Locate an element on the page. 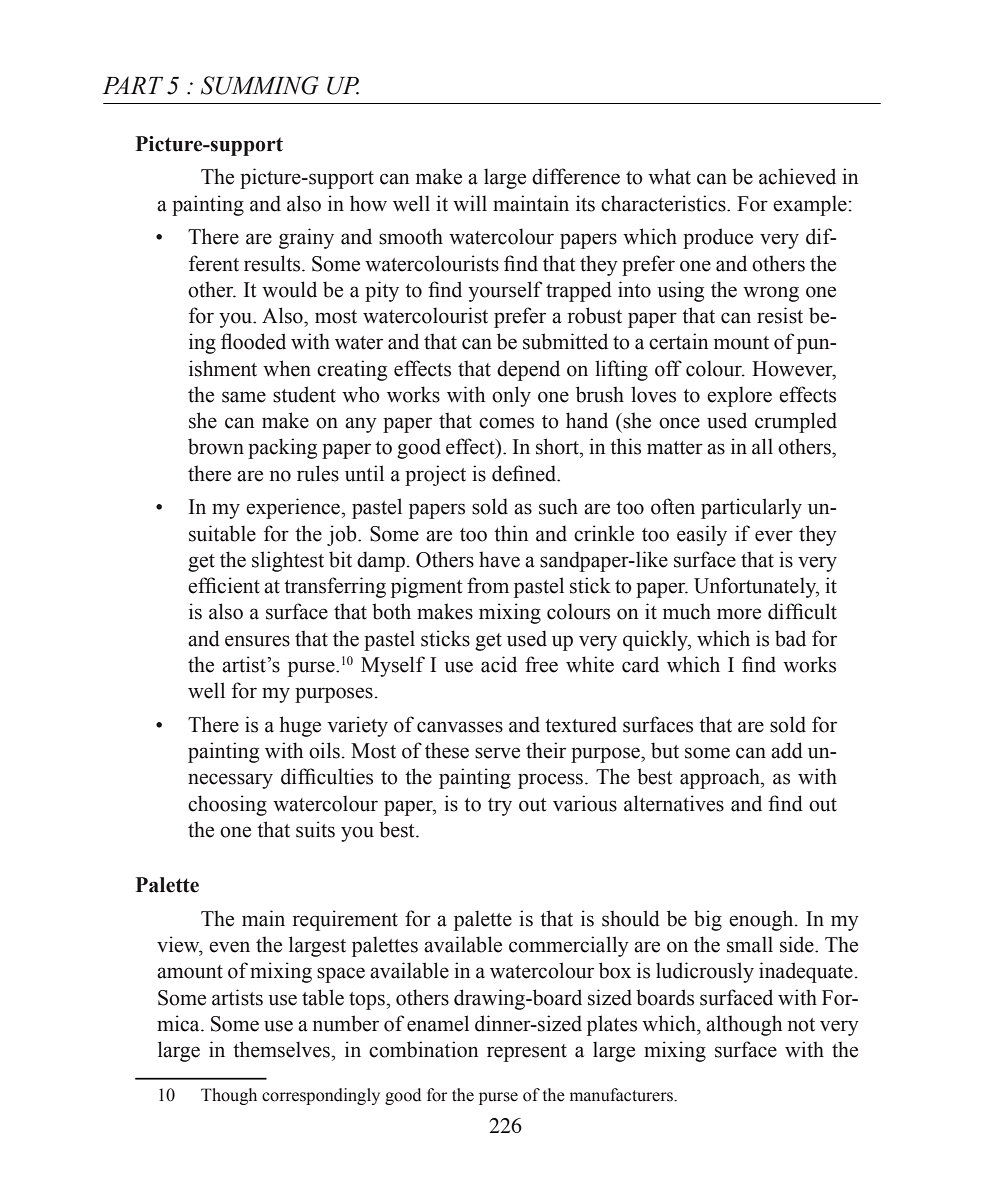 This image has height=1204, width=984. packing is located at coordinates (282, 448).
